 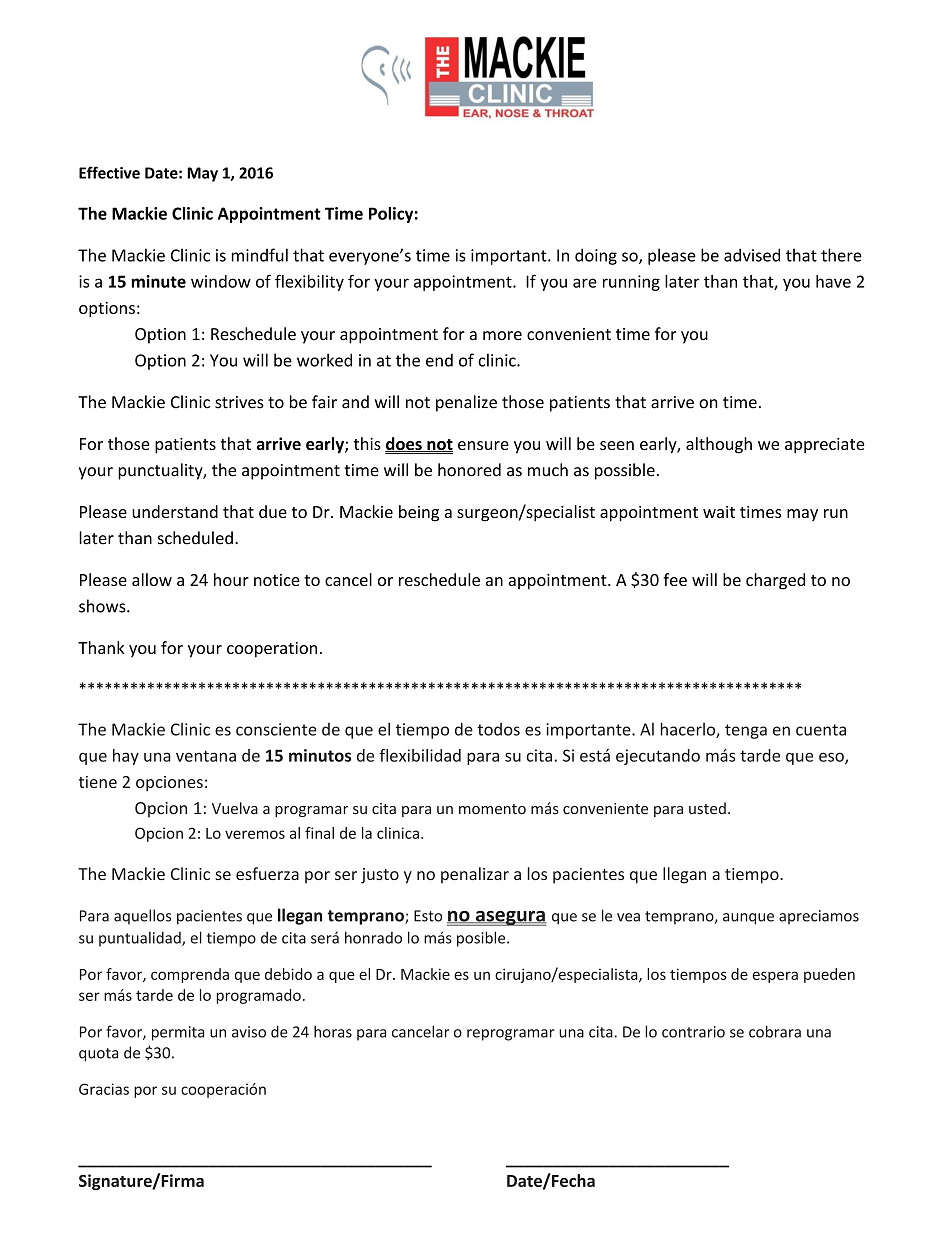 I want to click on ventana, so click(x=206, y=756).
